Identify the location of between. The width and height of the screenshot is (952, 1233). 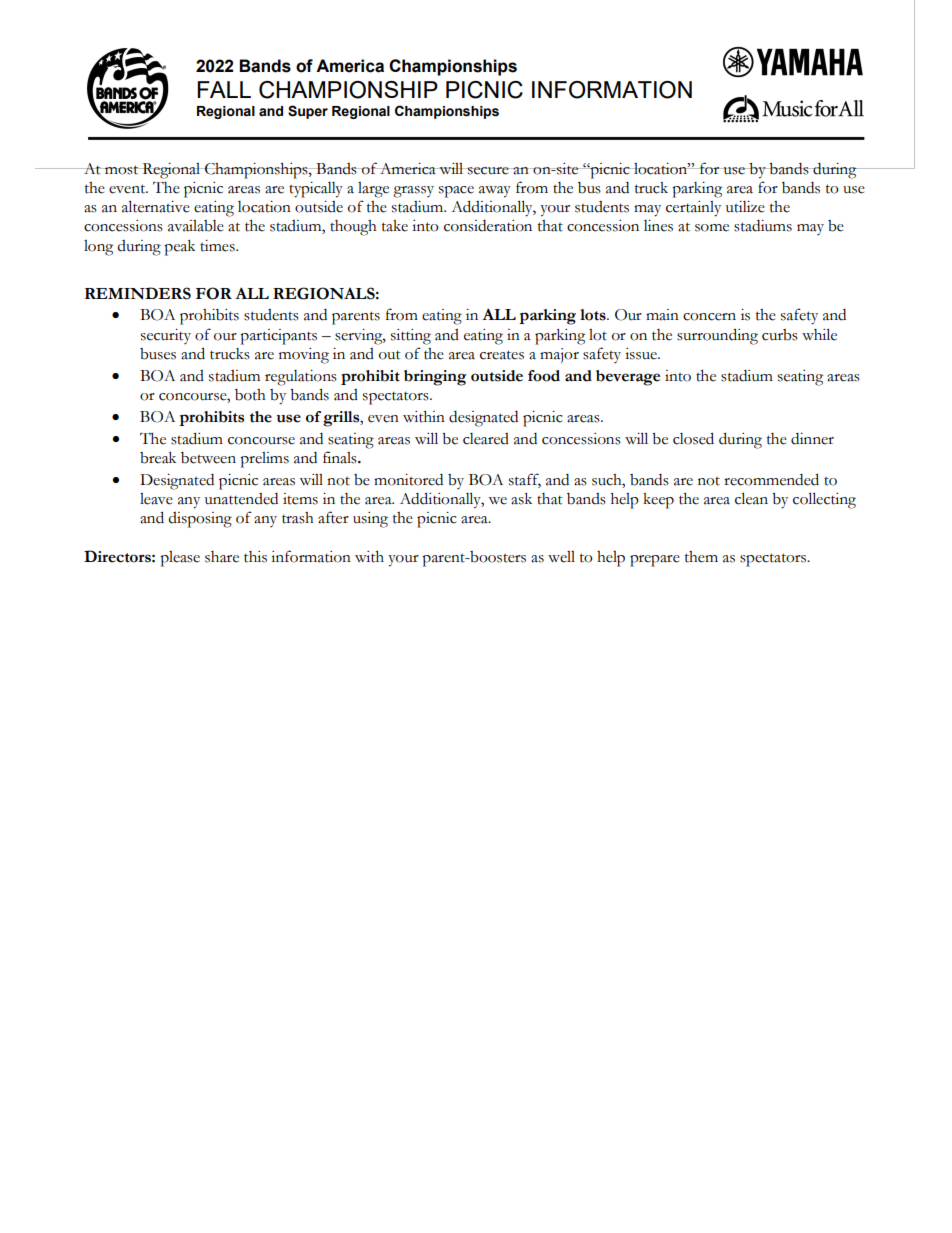
(208, 458).
